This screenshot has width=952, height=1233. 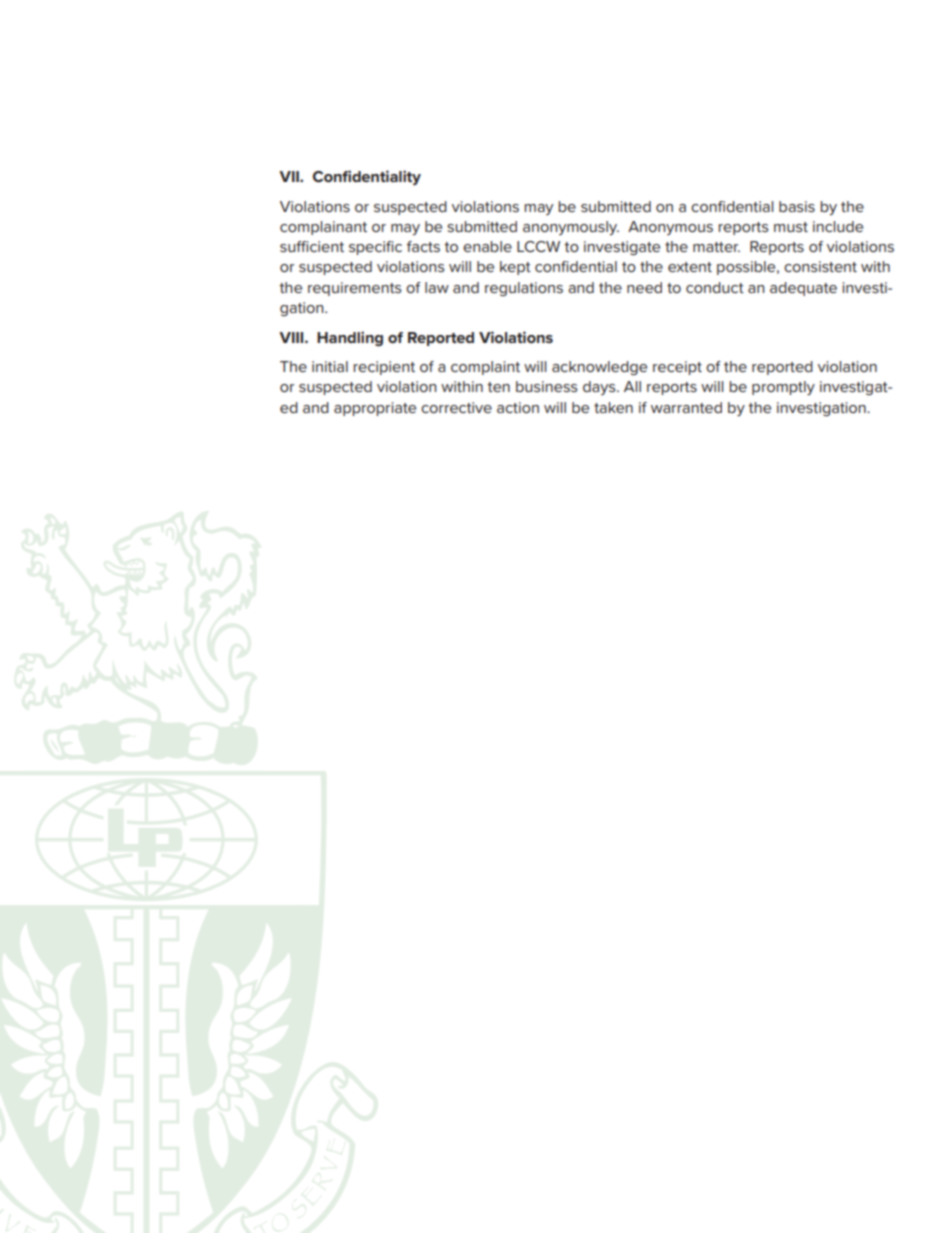 What do you see at coordinates (375, 248) in the screenshot?
I see `specific` at bounding box center [375, 248].
